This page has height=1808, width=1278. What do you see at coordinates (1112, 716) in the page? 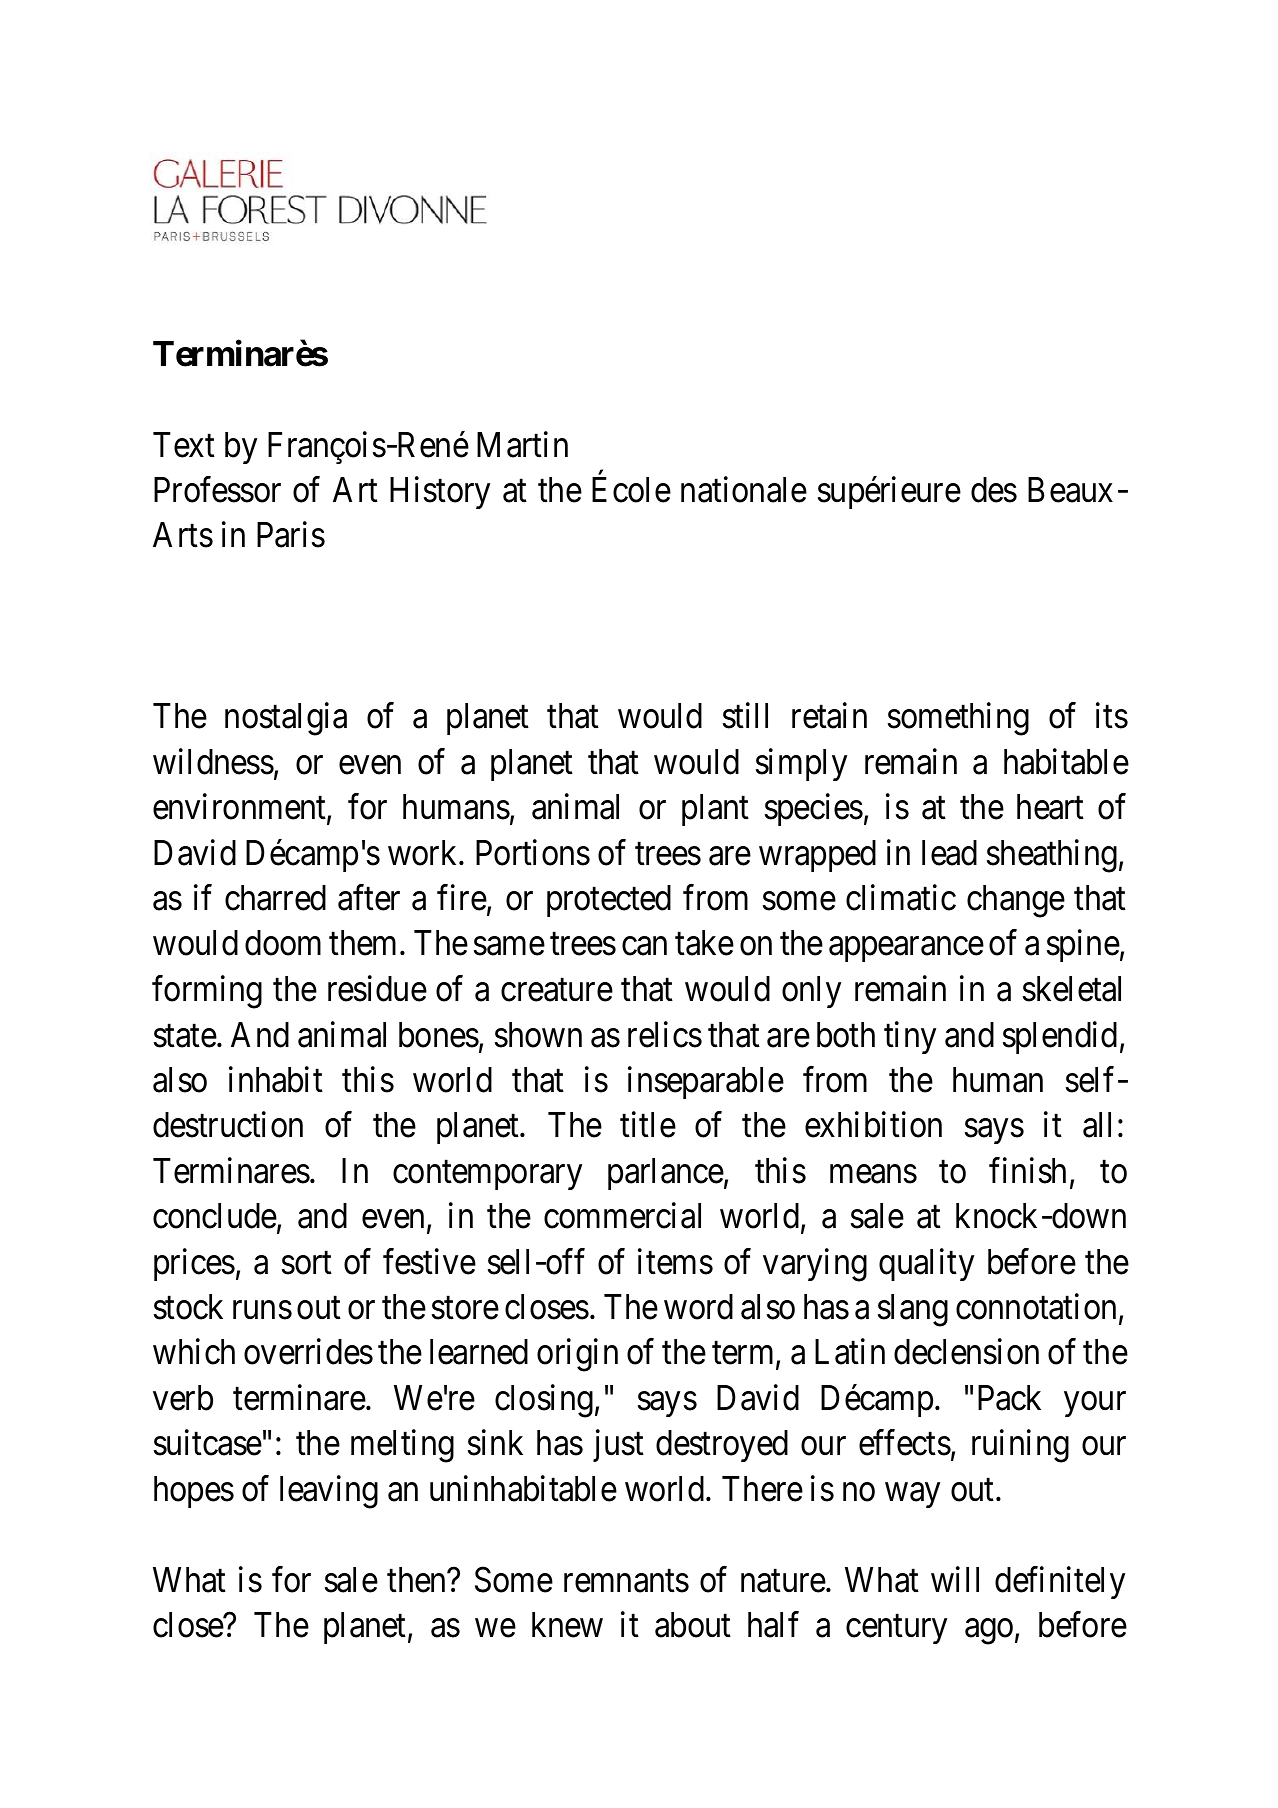
I see `its` at bounding box center [1112, 716].
